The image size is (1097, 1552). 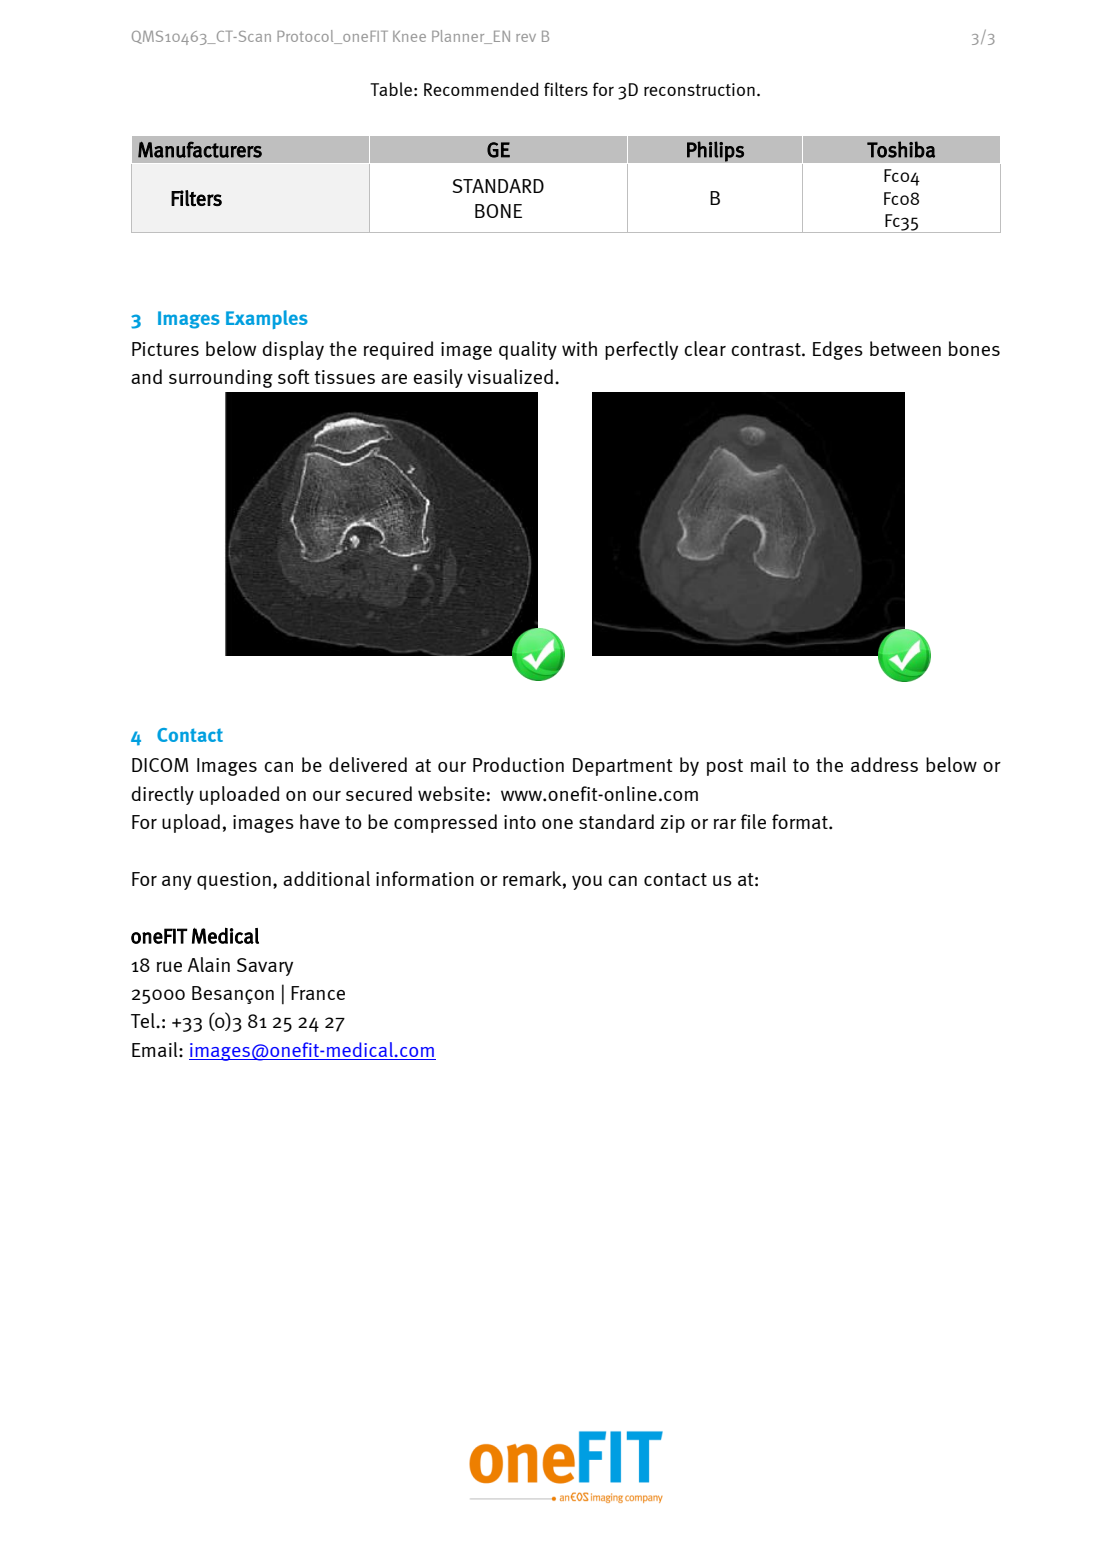 What do you see at coordinates (200, 149) in the screenshot?
I see `Manufacturers` at bounding box center [200, 149].
